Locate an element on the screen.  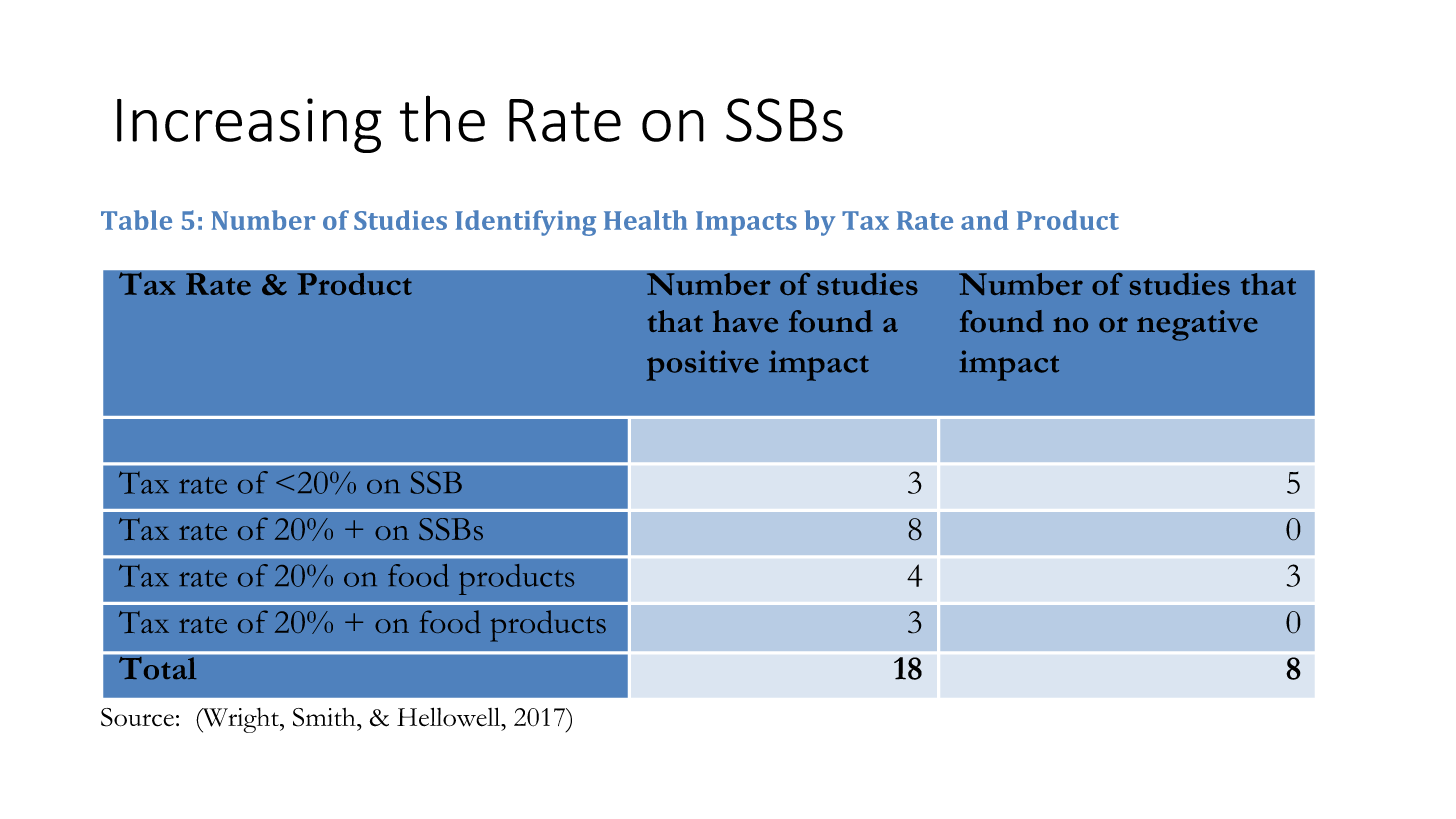
positive is located at coordinates (702, 365).
